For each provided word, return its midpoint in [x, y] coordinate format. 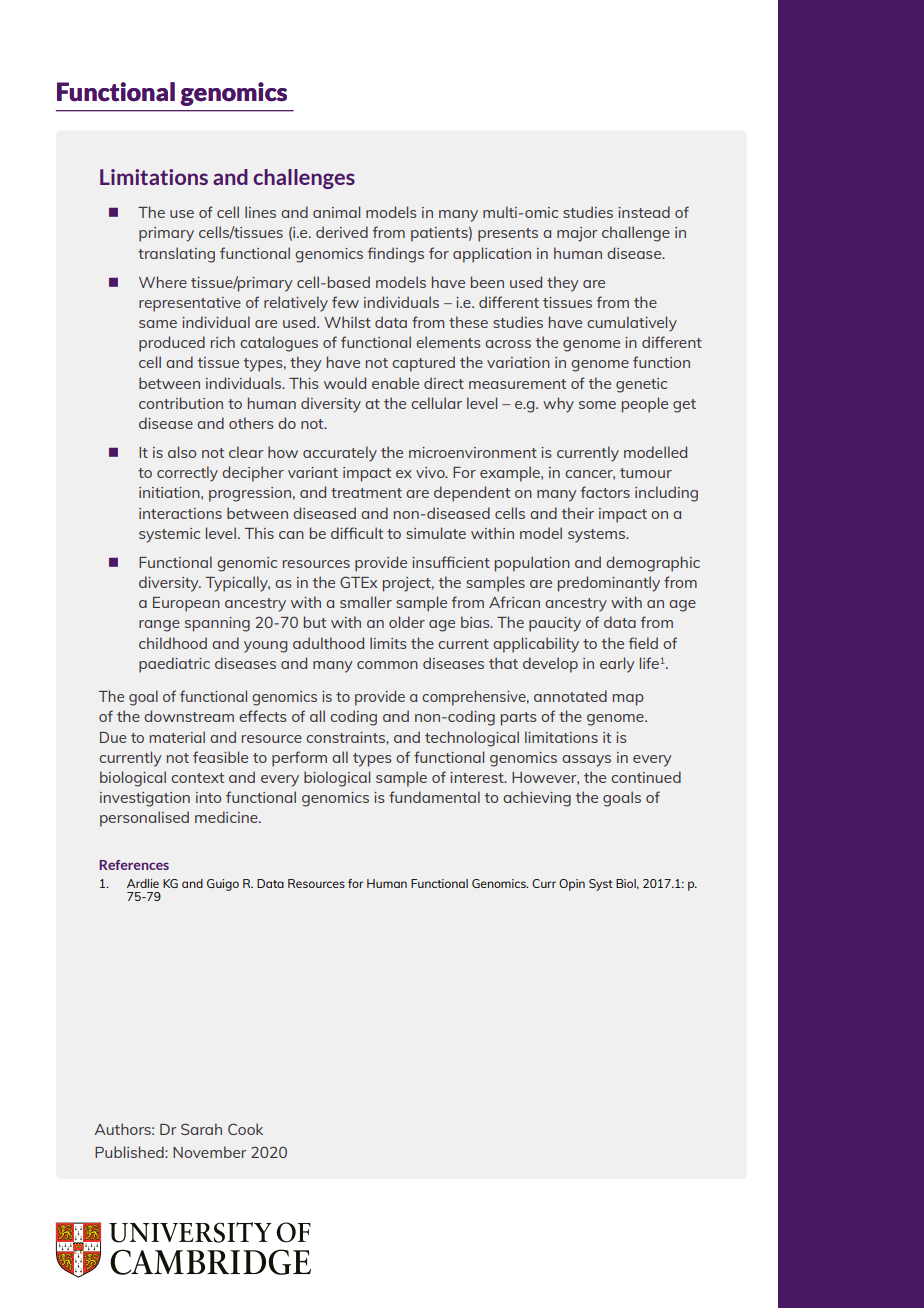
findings [396, 255]
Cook [245, 1129]
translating [176, 255]
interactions [180, 513]
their [578, 513]
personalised [144, 819]
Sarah [201, 1129]
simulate [436, 533]
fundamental [434, 797]
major [577, 234]
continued [646, 777]
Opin [572, 885]
